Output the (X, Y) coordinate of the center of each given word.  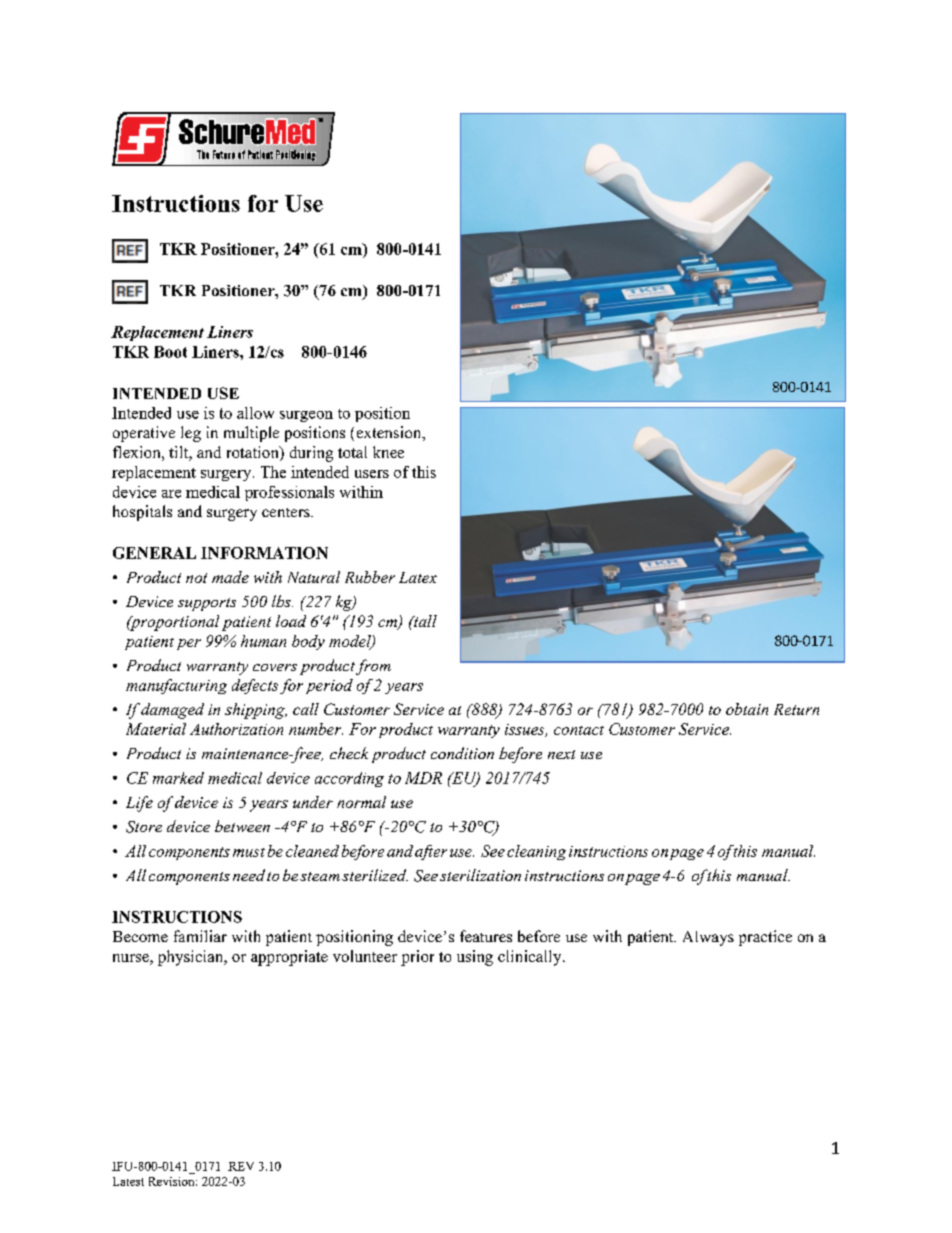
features (486, 936)
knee (388, 452)
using (475, 958)
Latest (128, 1181)
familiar (200, 936)
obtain (747, 709)
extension (390, 433)
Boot (170, 352)
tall (424, 621)
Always (708, 938)
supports (207, 604)
